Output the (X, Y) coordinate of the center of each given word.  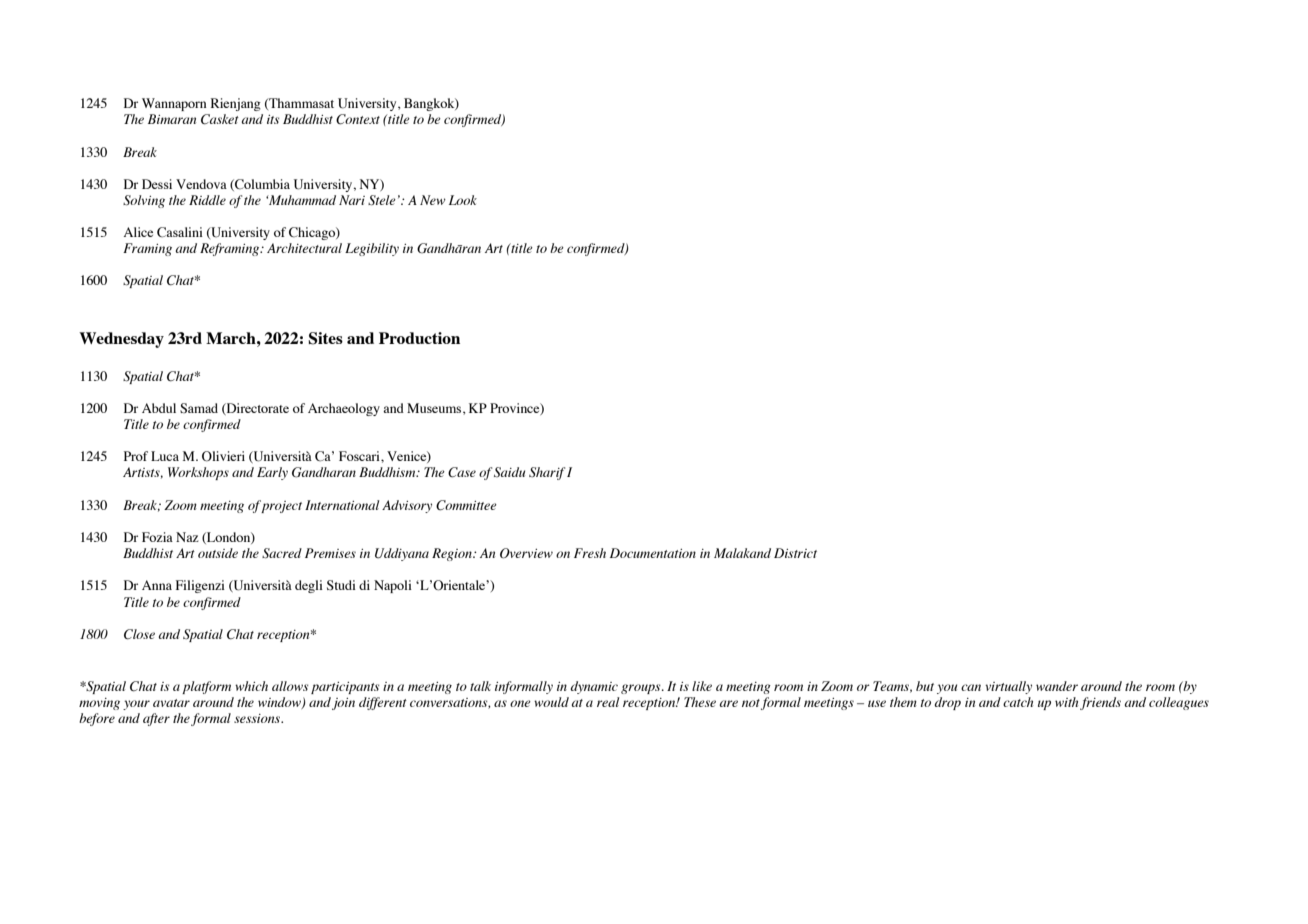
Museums (435, 409)
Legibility (372, 249)
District (795, 553)
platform (206, 687)
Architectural (304, 248)
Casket (220, 119)
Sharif (547, 473)
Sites (325, 338)
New (433, 200)
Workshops (198, 473)
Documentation (653, 553)
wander (1057, 686)
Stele (382, 200)
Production (419, 338)
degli (309, 586)
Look (463, 200)
